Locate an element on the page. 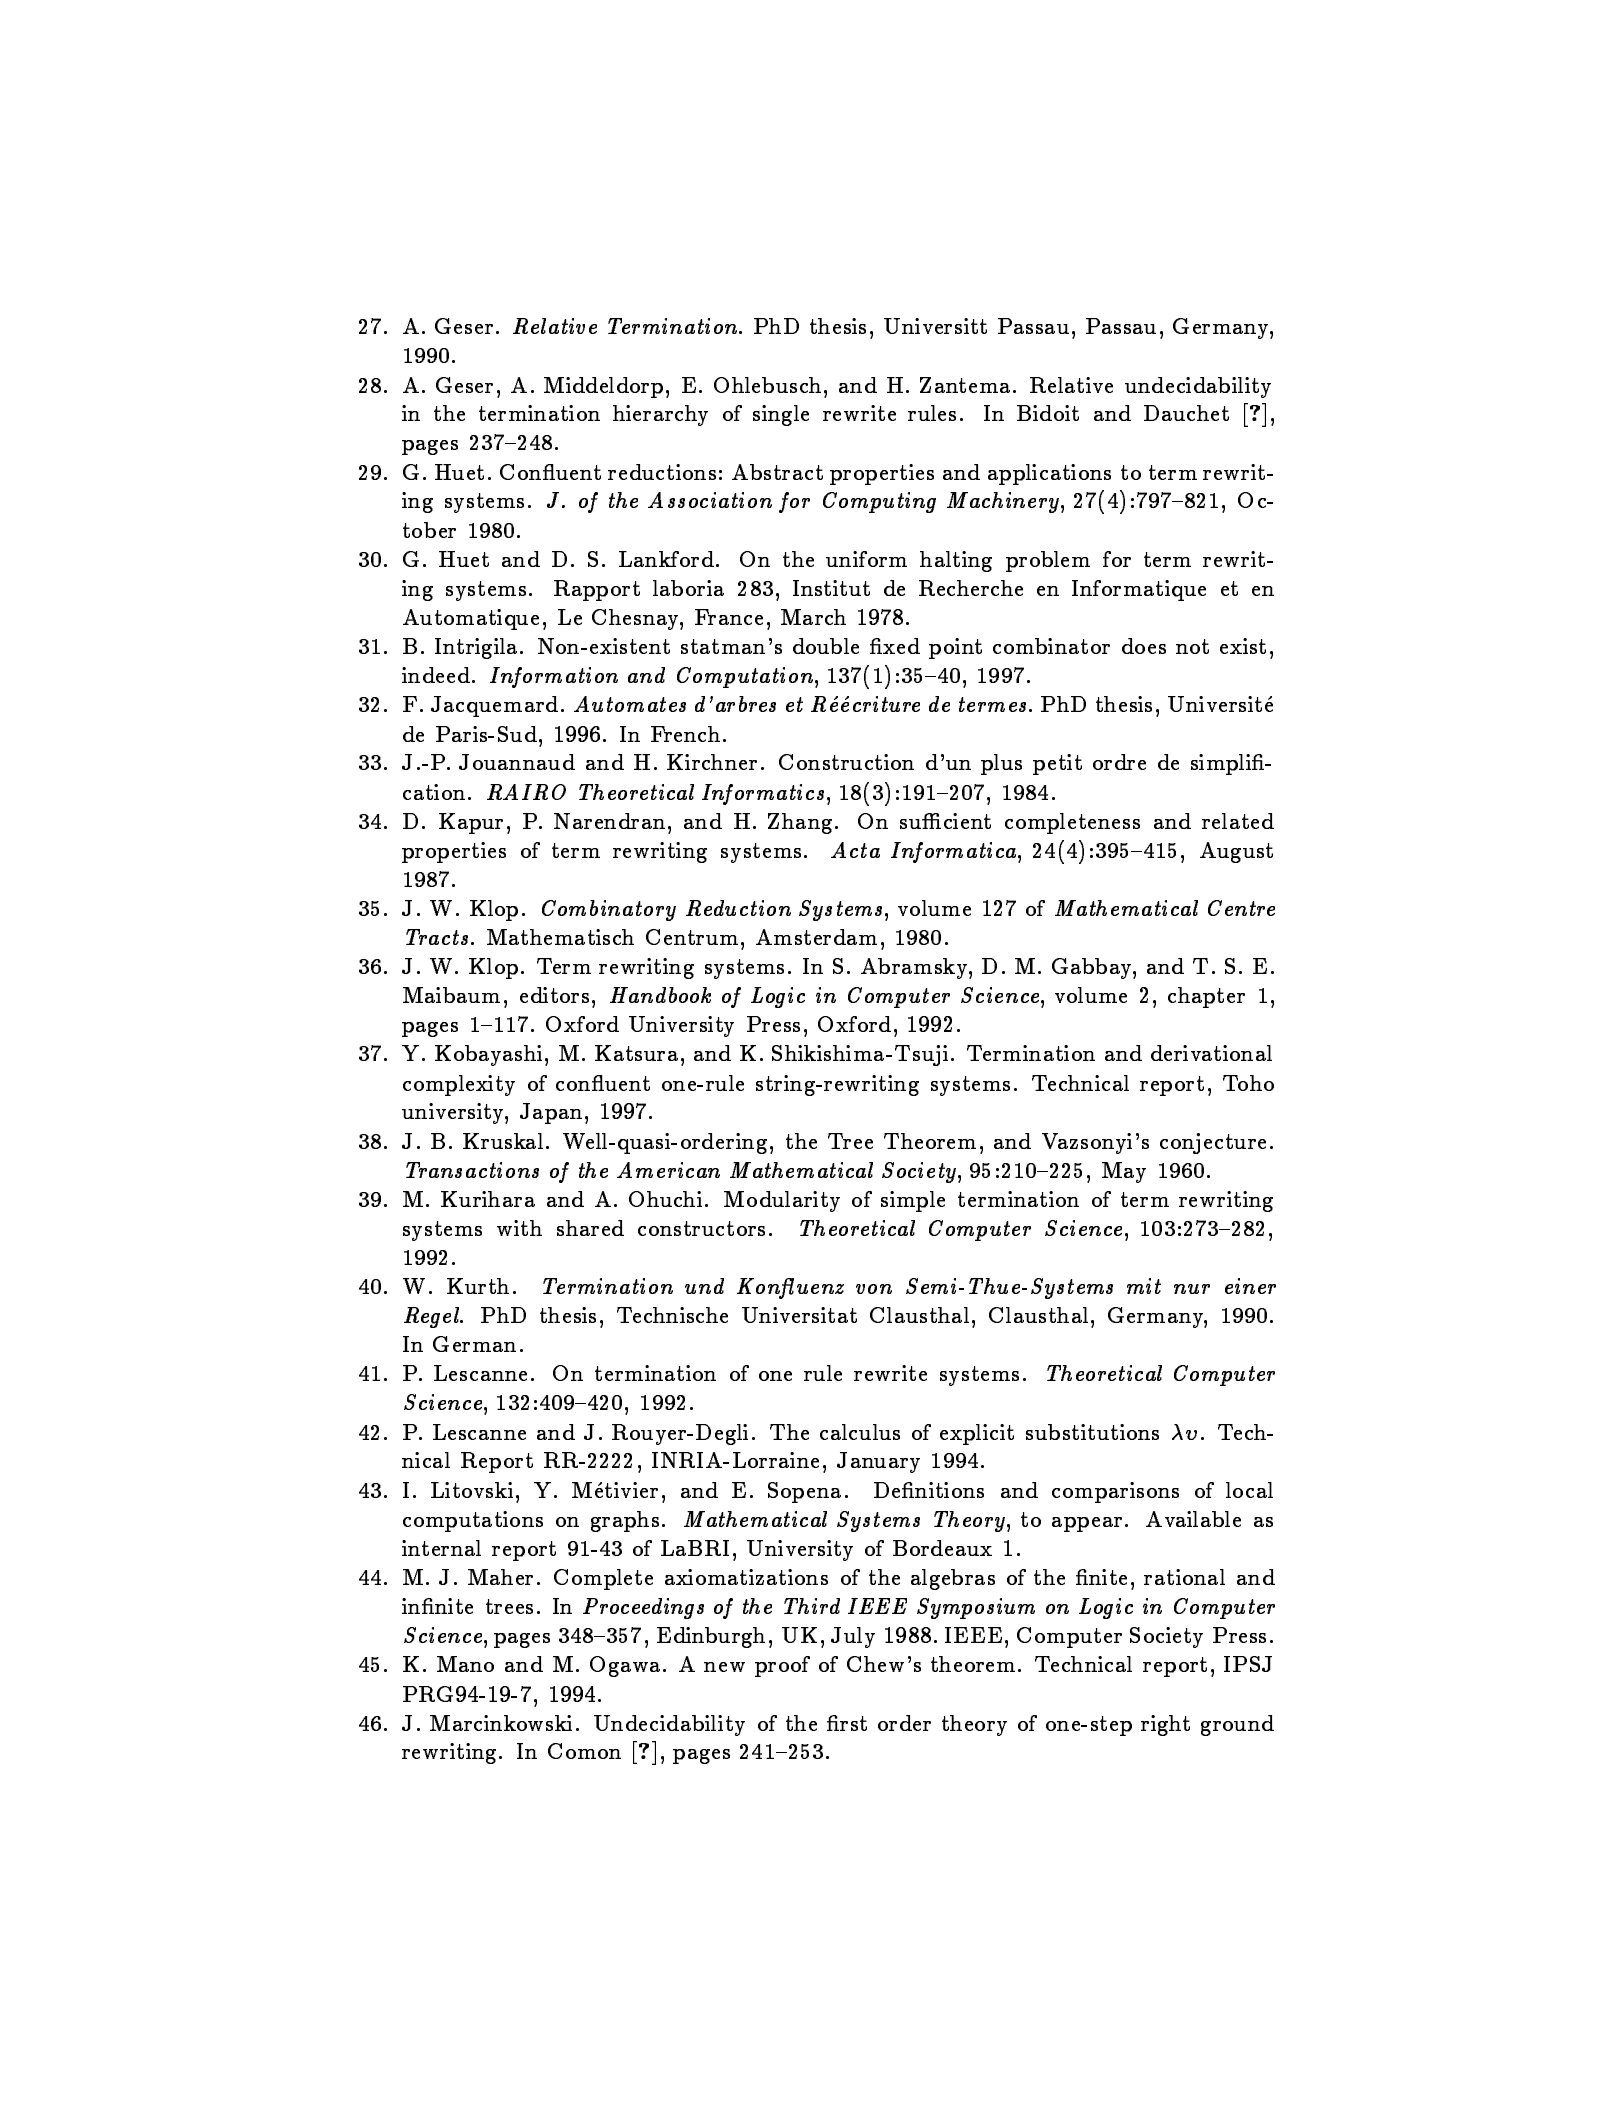 This page has height=2102, width=1624. problem is located at coordinates (1048, 561).
